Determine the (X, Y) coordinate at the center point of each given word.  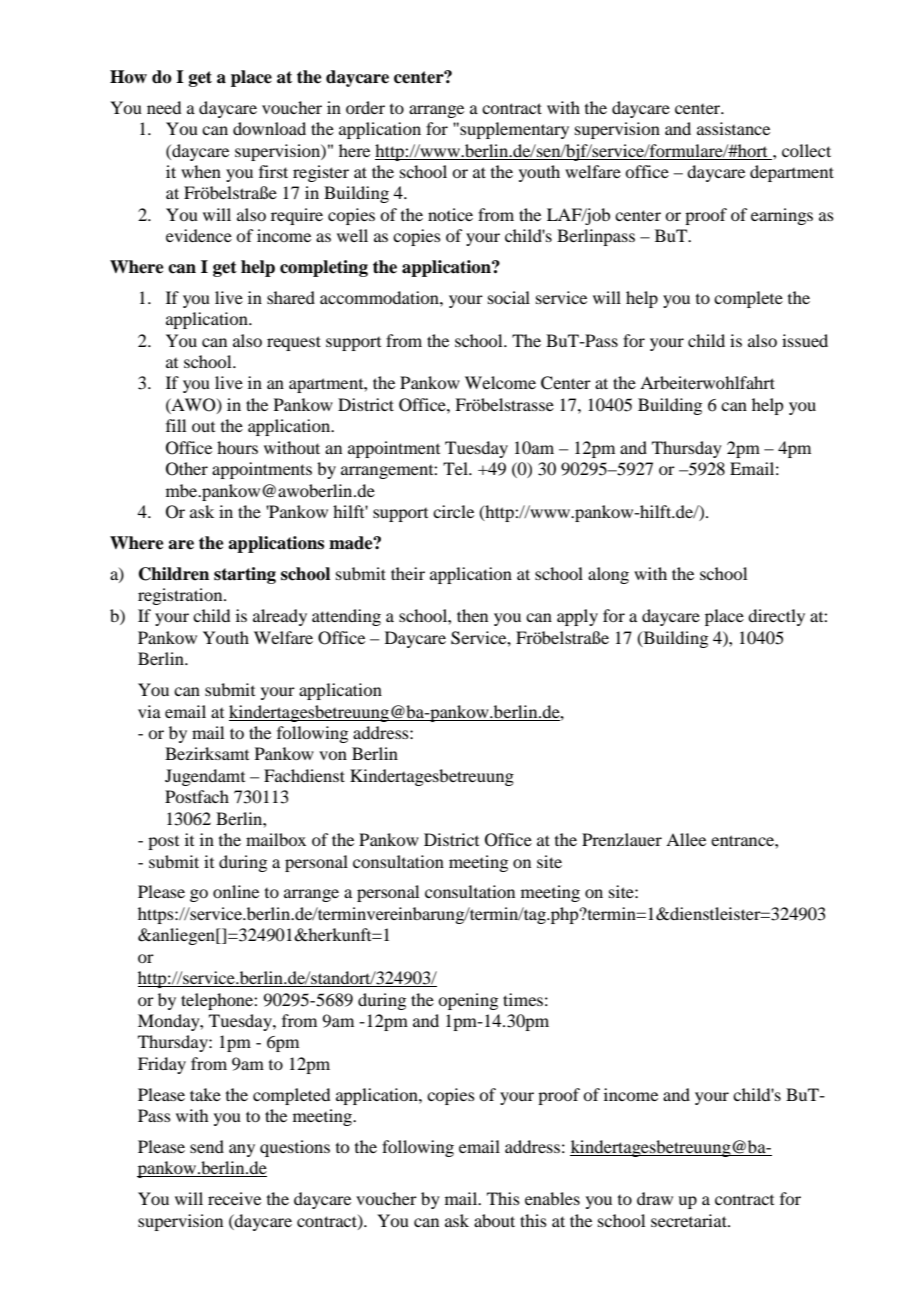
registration (181, 596)
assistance (733, 128)
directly (776, 617)
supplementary (513, 130)
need (164, 107)
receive (234, 1198)
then (472, 615)
